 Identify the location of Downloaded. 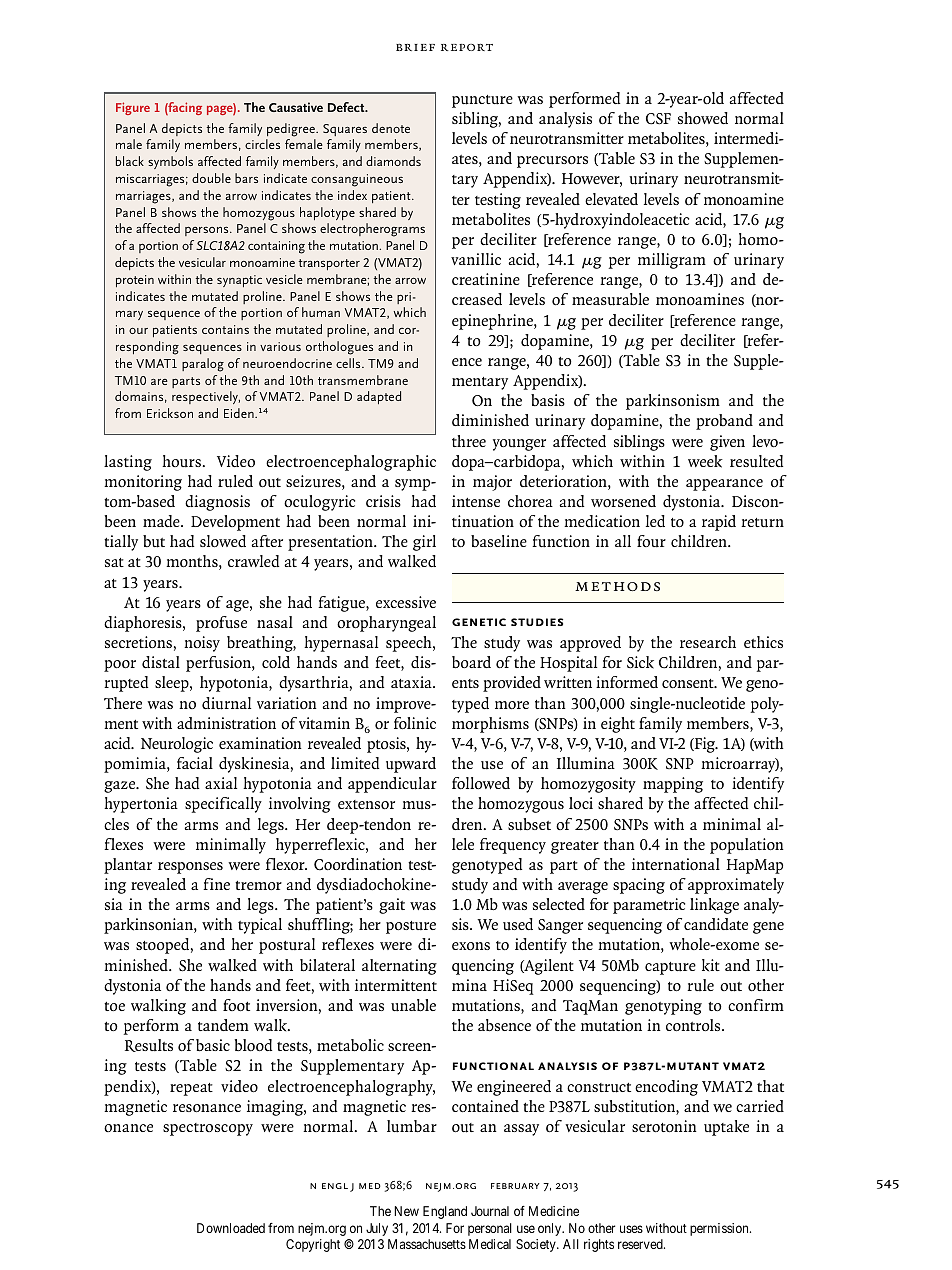
(231, 1228).
